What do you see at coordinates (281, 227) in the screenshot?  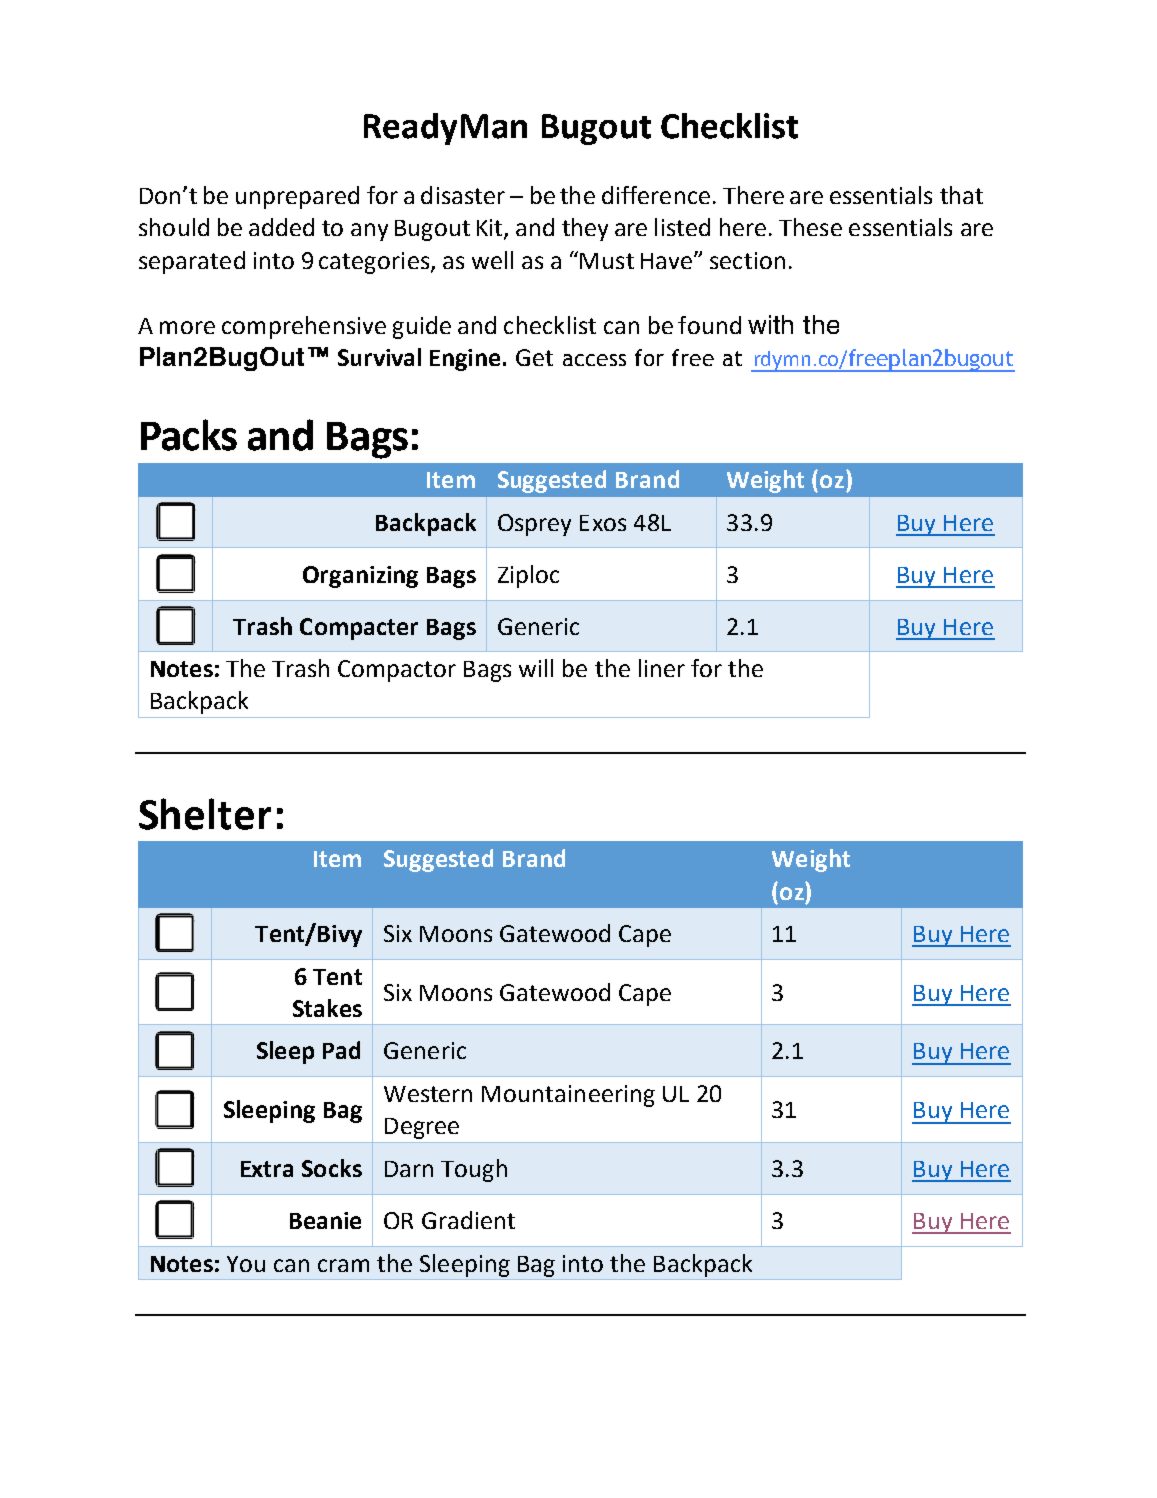 I see `added` at bounding box center [281, 227].
